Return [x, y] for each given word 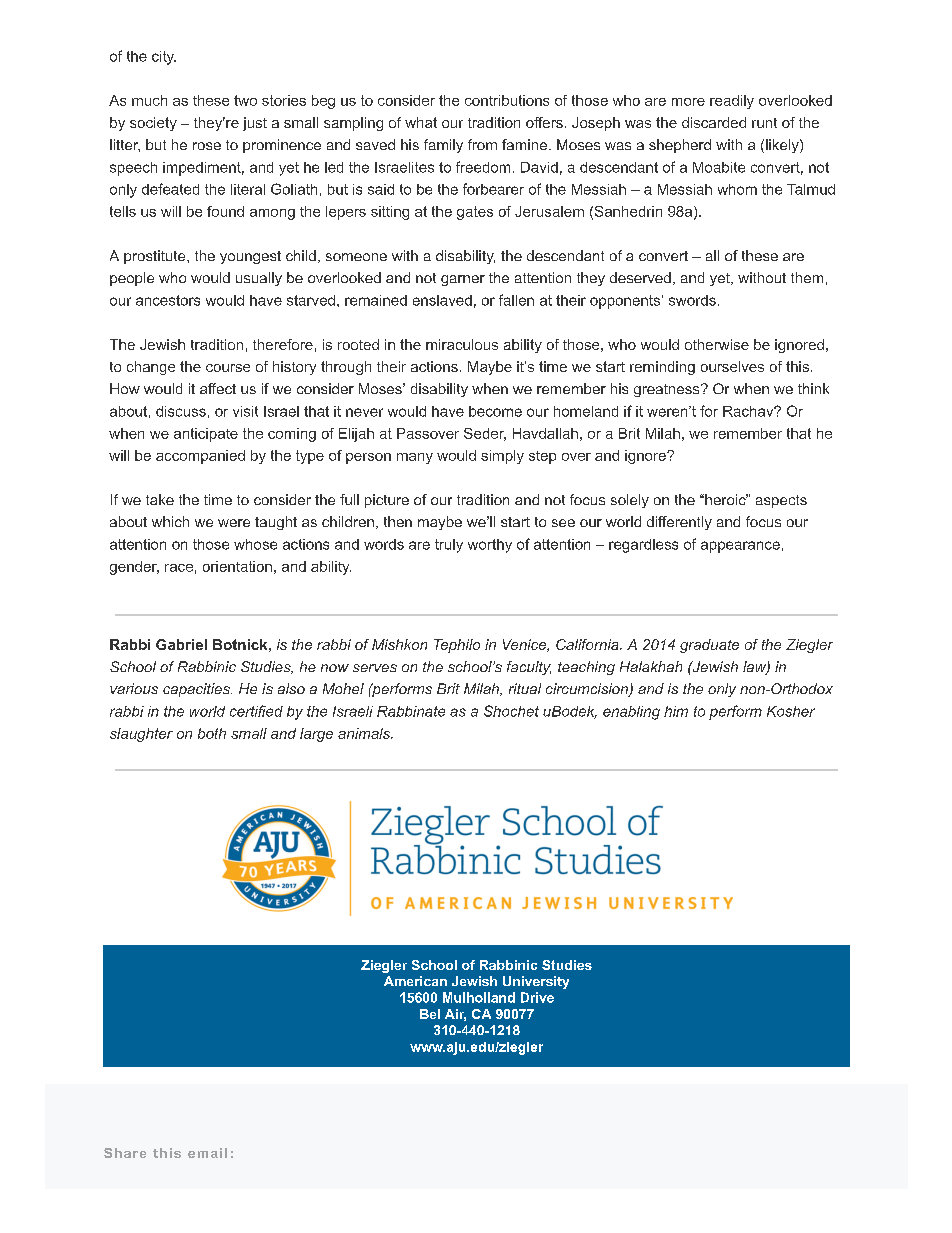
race [179, 568]
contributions [507, 100]
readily [732, 102]
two [245, 100]
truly [449, 546]
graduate [709, 646]
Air [455, 1015]
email [207, 1153]
